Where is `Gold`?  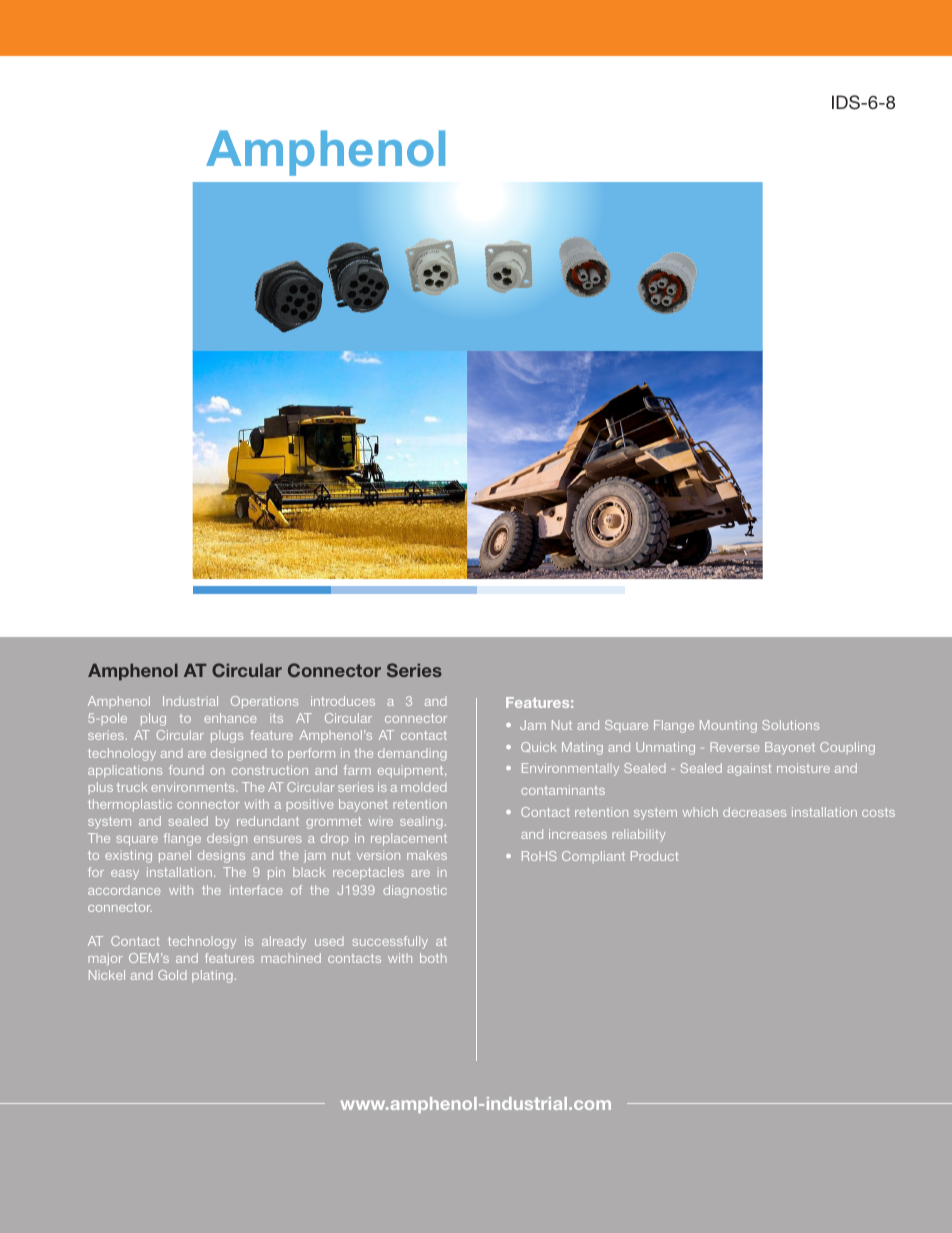
Gold is located at coordinates (172, 975).
